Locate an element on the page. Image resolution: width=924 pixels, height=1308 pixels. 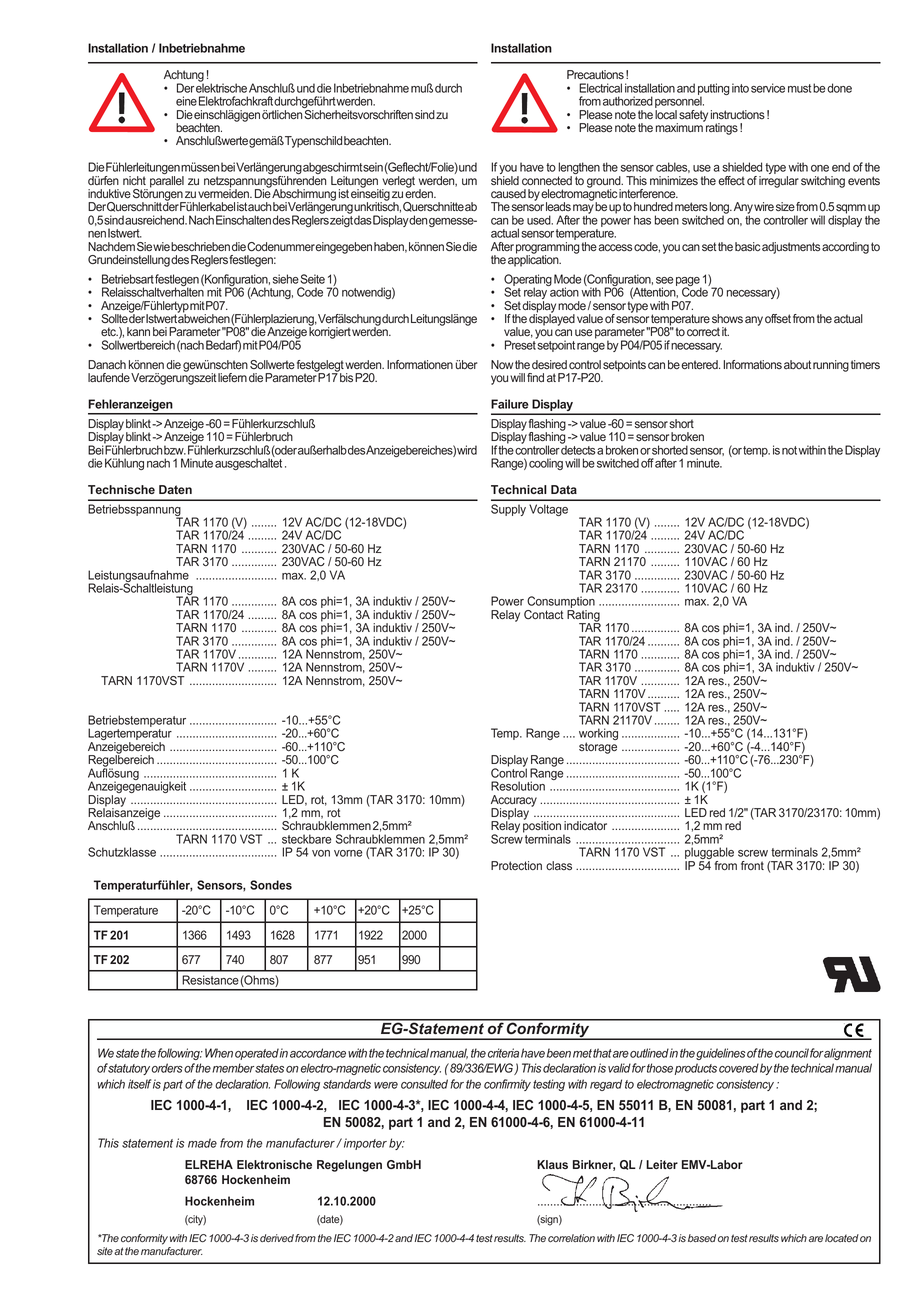
Contact is located at coordinates (544, 615).
